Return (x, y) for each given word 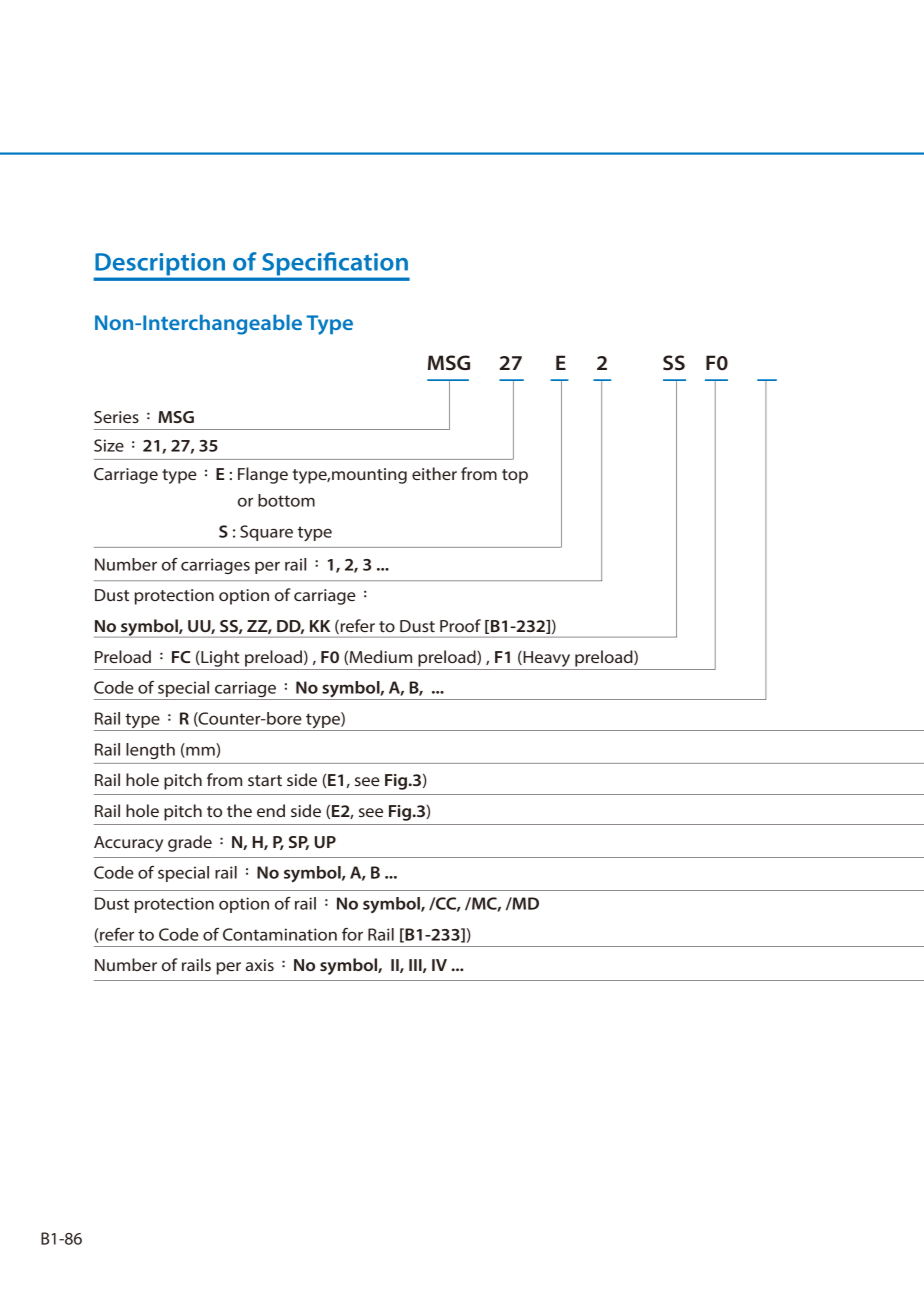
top (515, 476)
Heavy (545, 659)
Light (219, 658)
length (150, 751)
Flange (263, 475)
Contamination (280, 934)
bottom (286, 500)
